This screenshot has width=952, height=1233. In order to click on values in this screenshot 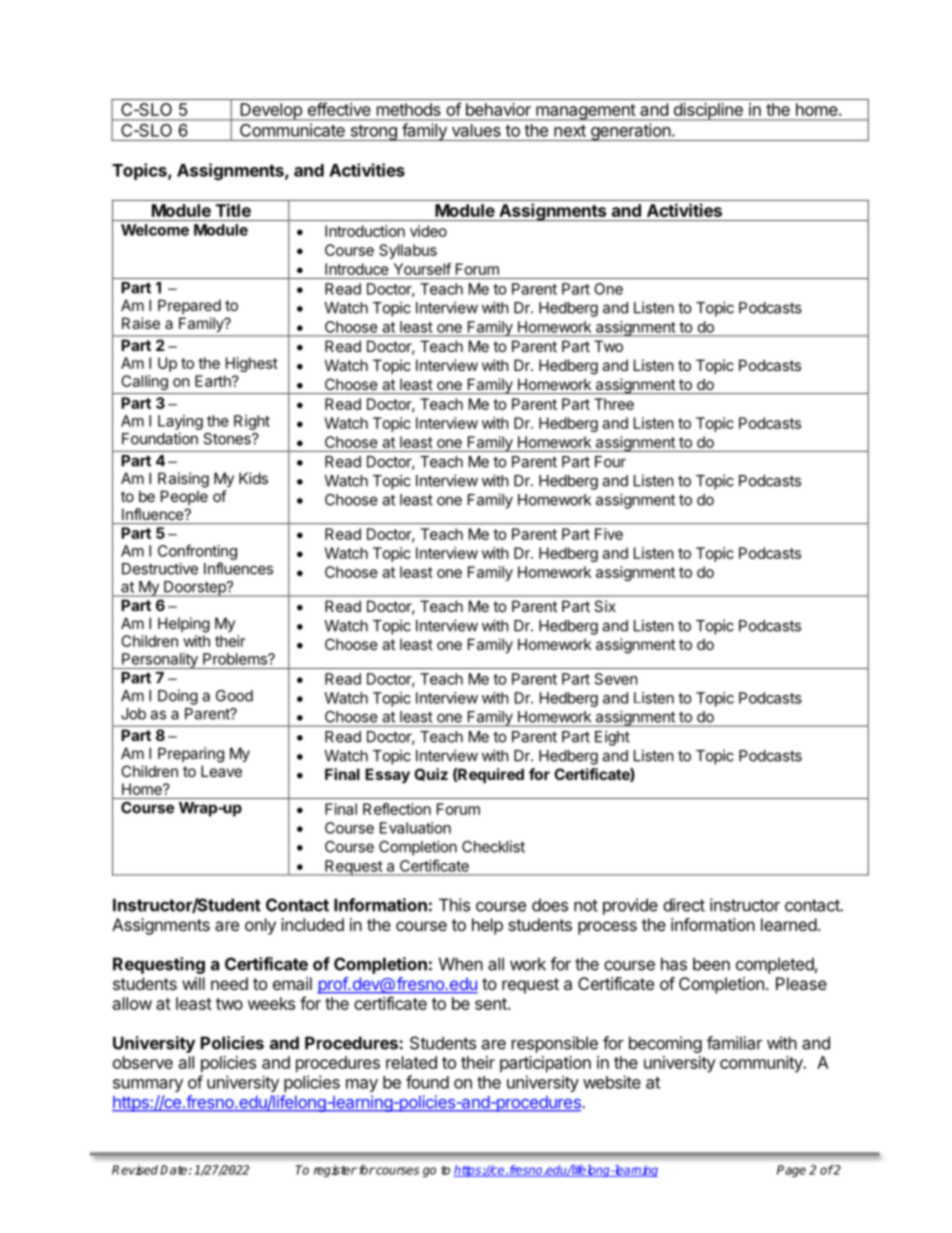, I will do `click(476, 130)`.
